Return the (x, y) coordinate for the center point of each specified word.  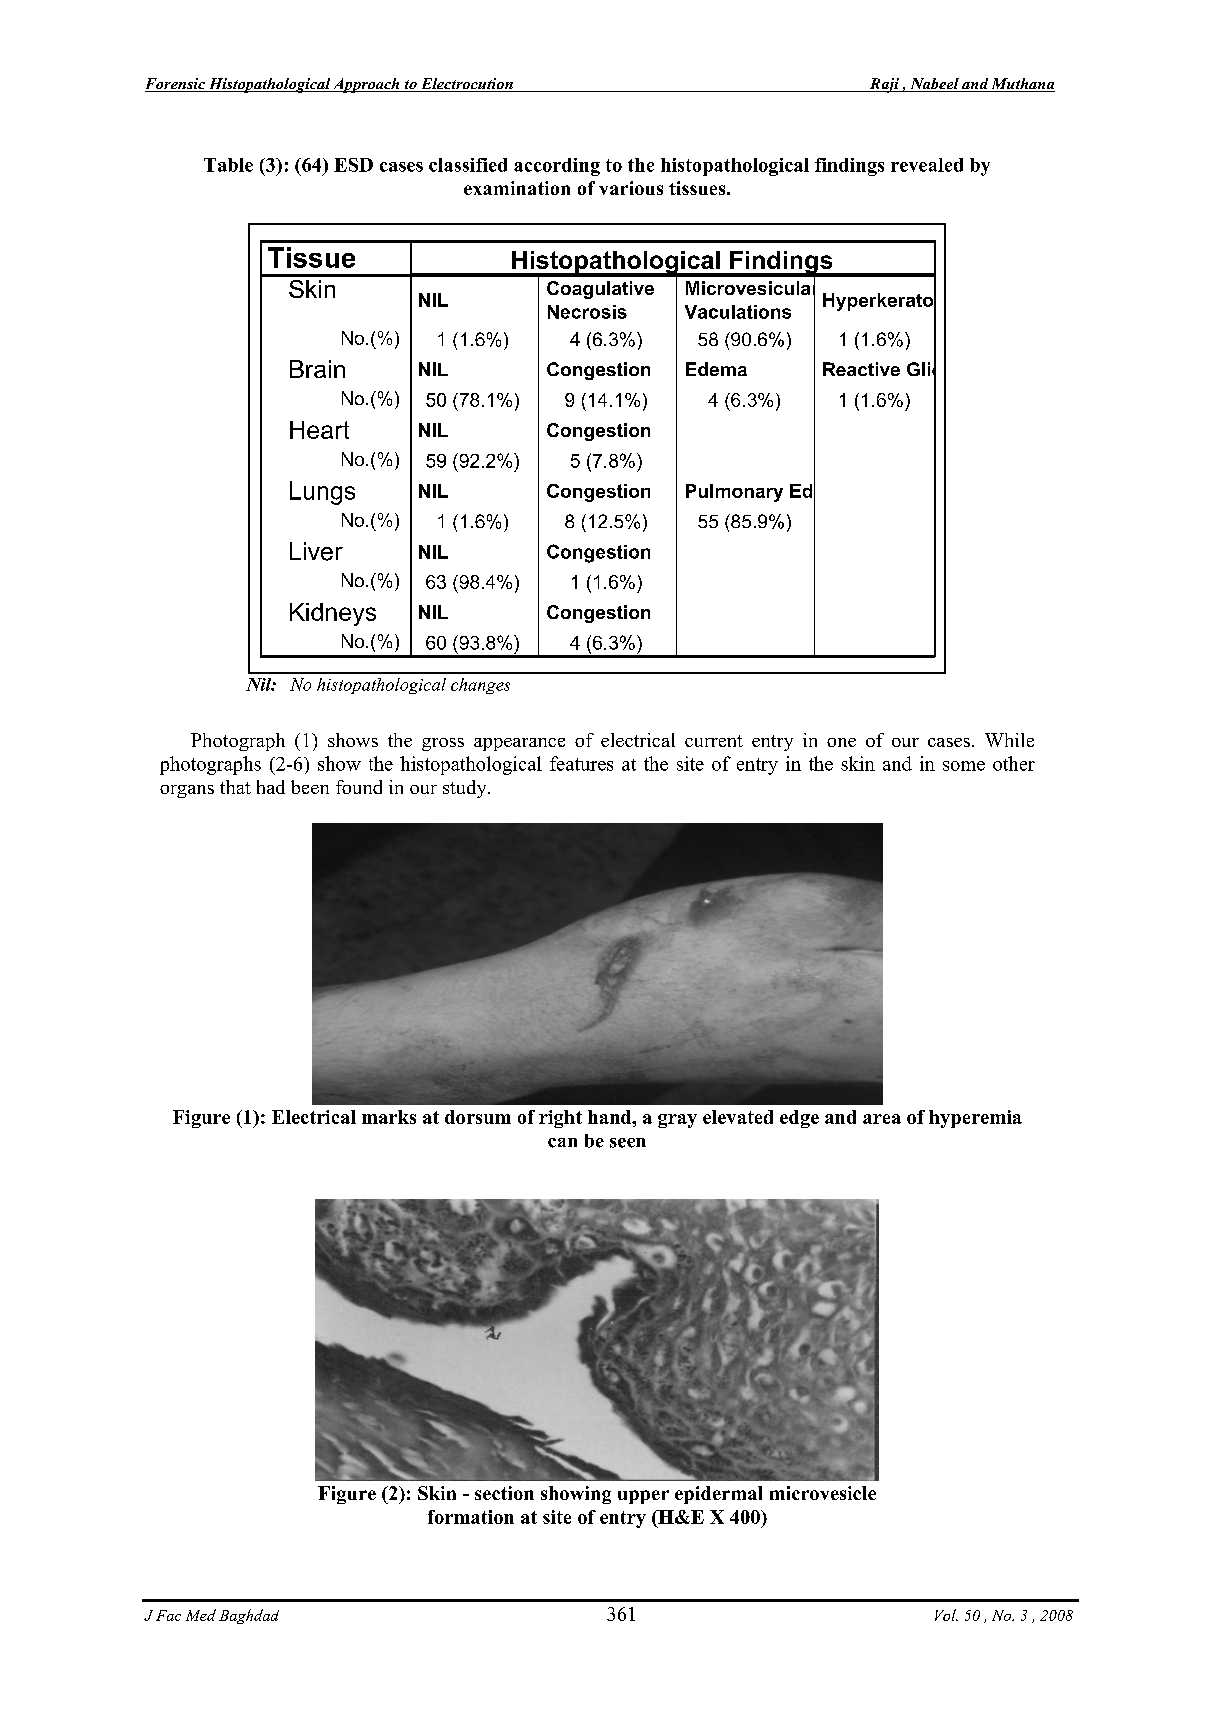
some (964, 766)
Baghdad (249, 1616)
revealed (927, 165)
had (271, 787)
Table (228, 165)
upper (643, 1497)
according (557, 167)
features (581, 763)
